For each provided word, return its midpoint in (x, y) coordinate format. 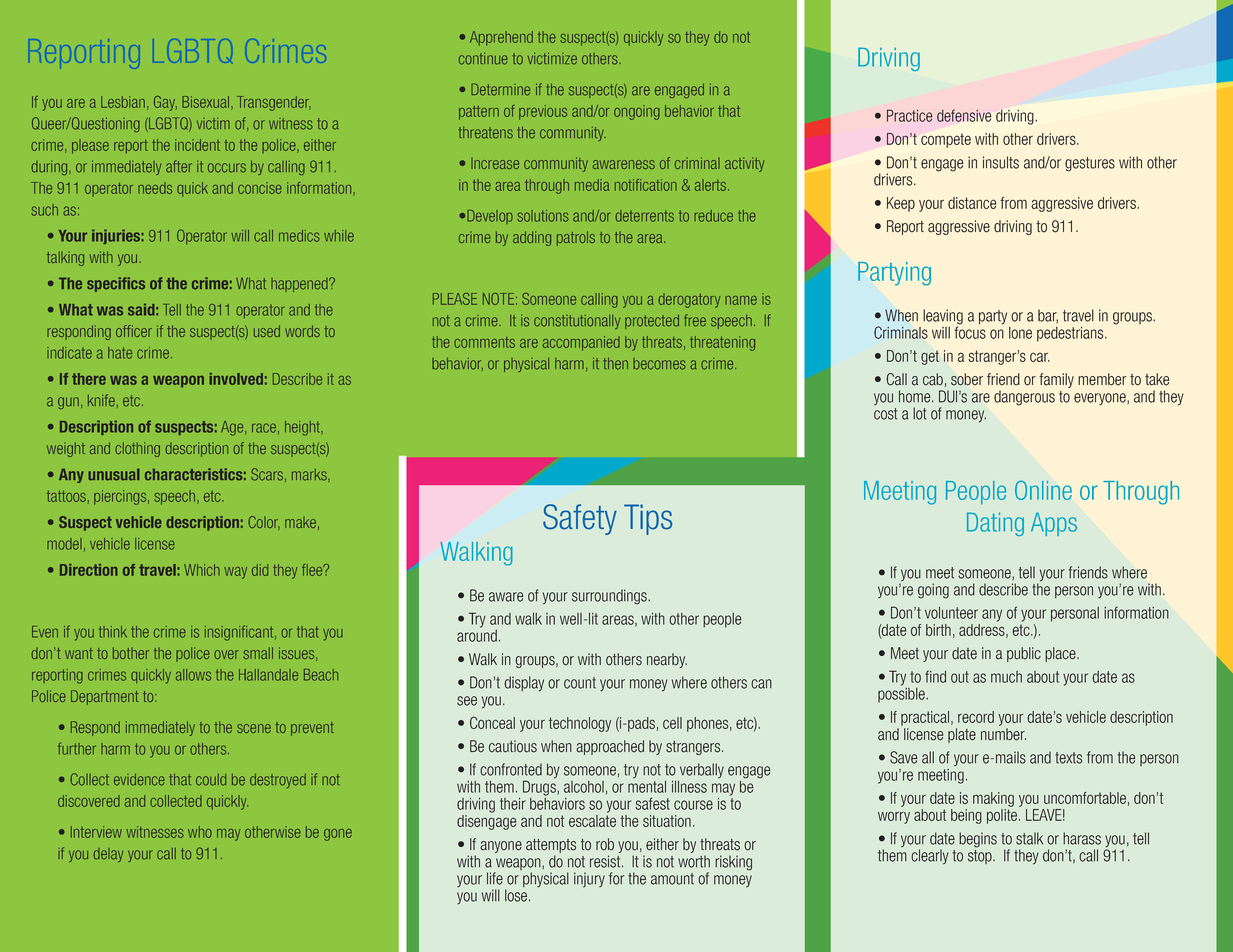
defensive (964, 115)
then (615, 364)
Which (202, 570)
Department (105, 697)
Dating (995, 524)
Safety (580, 519)
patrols (576, 238)
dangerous (1024, 398)
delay (108, 855)
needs (155, 188)
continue (483, 59)
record (976, 717)
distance (972, 203)
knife (101, 400)
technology (580, 724)
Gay (165, 103)
